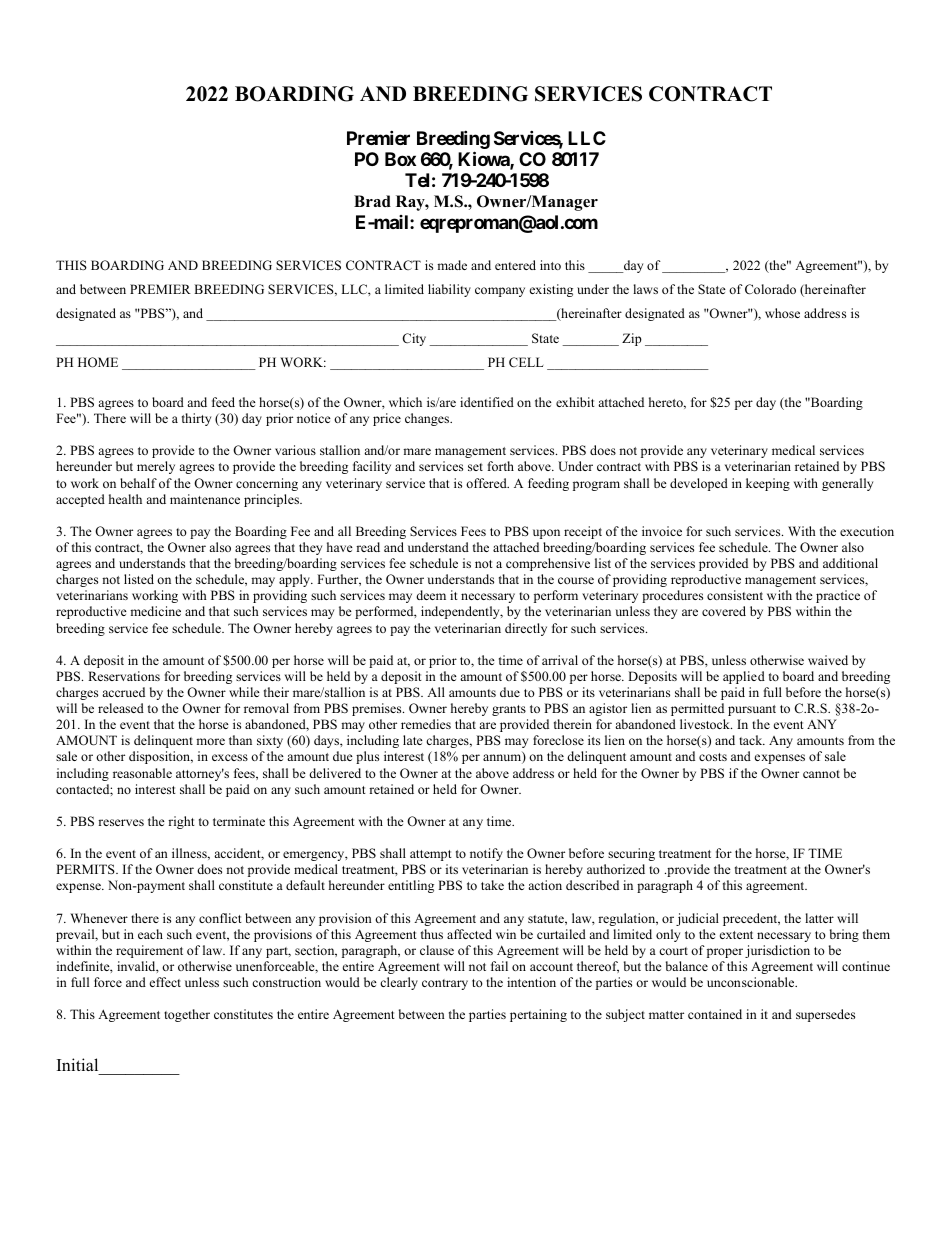  I want to click on deem, so click(431, 595).
